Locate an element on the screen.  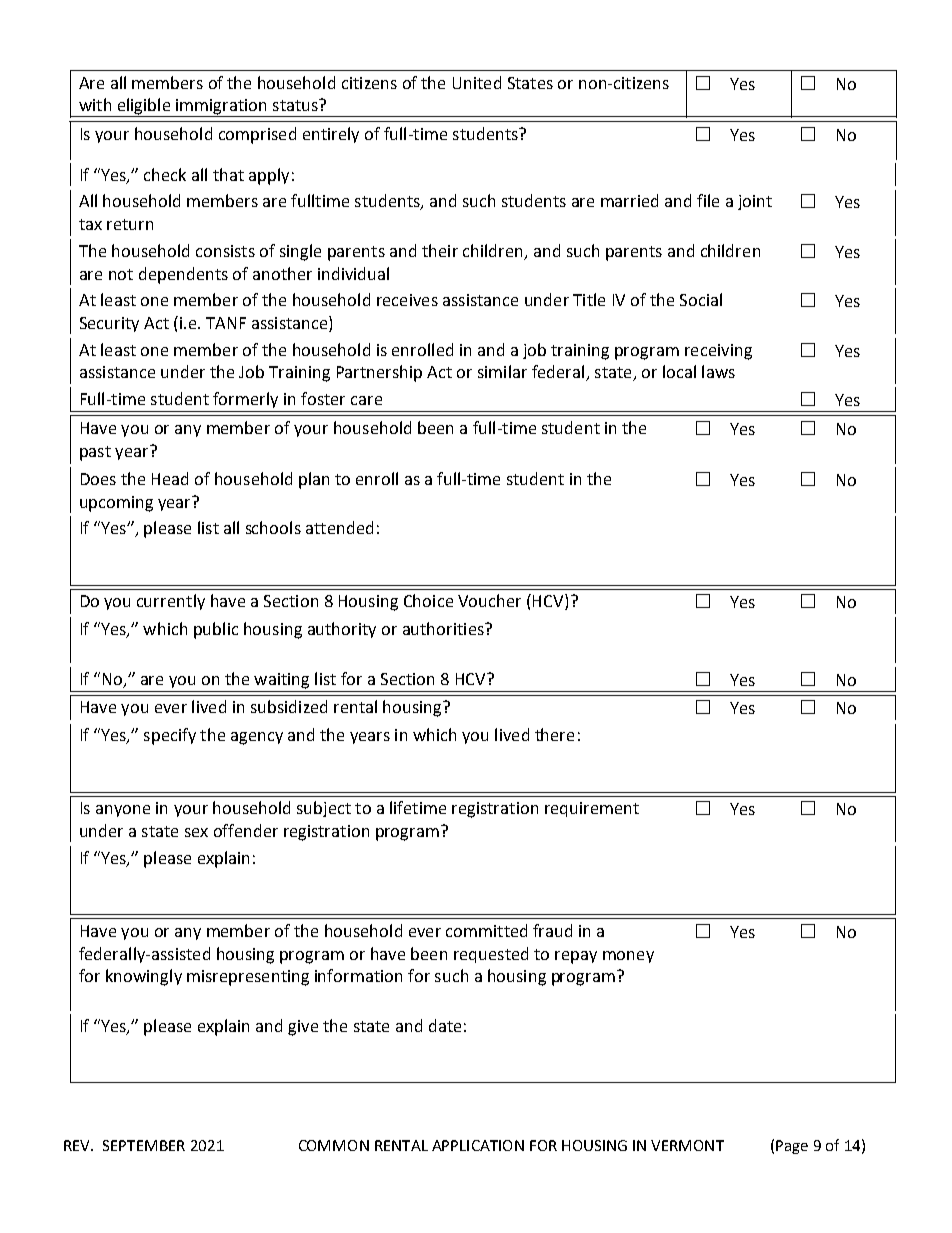
file is located at coordinates (708, 200).
